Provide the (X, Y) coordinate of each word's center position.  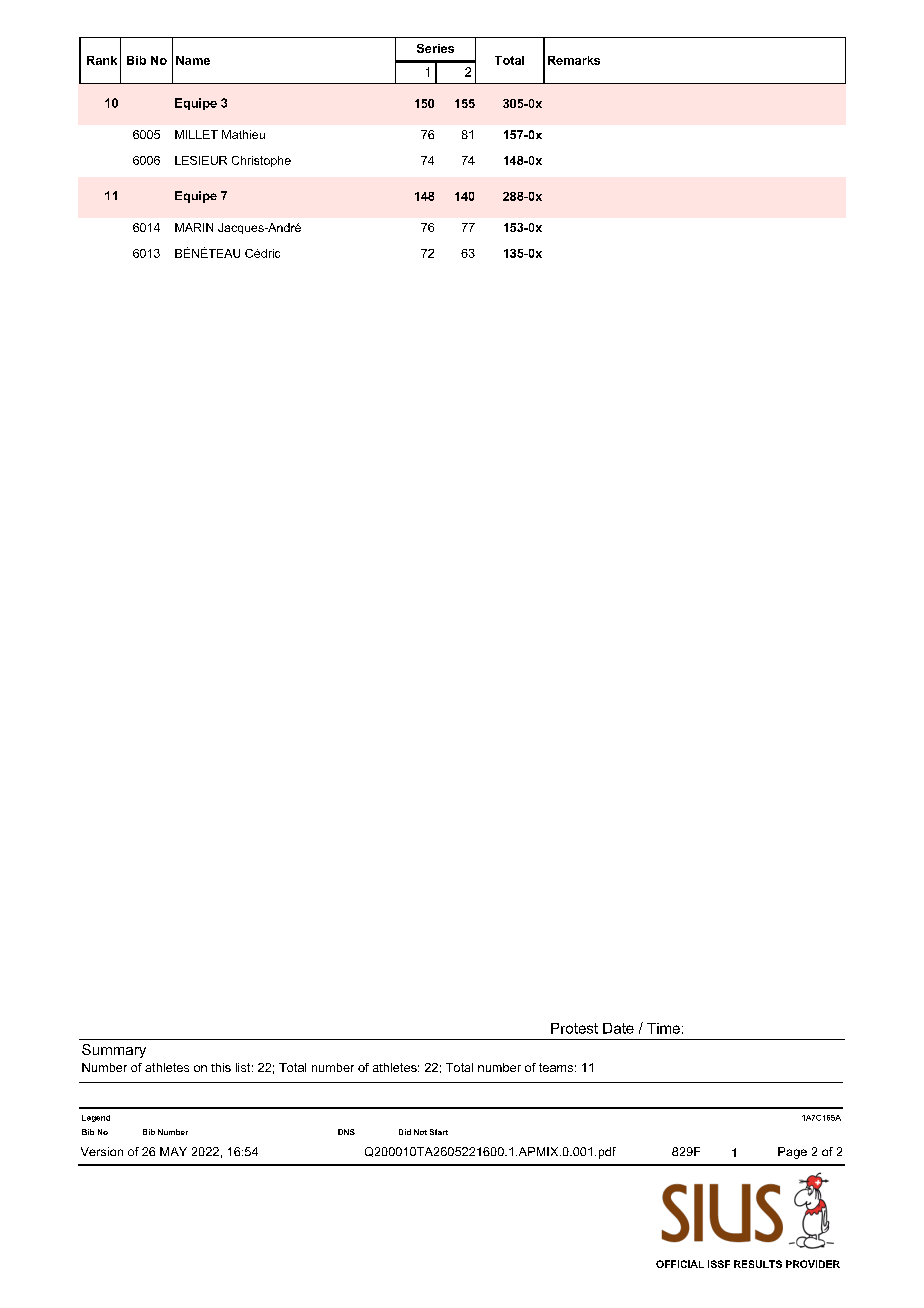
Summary (114, 1051)
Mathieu (243, 134)
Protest (574, 1028)
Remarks (574, 60)
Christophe (261, 161)
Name (193, 60)
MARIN (194, 227)
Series (435, 48)
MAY (173, 1151)
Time (663, 1028)
